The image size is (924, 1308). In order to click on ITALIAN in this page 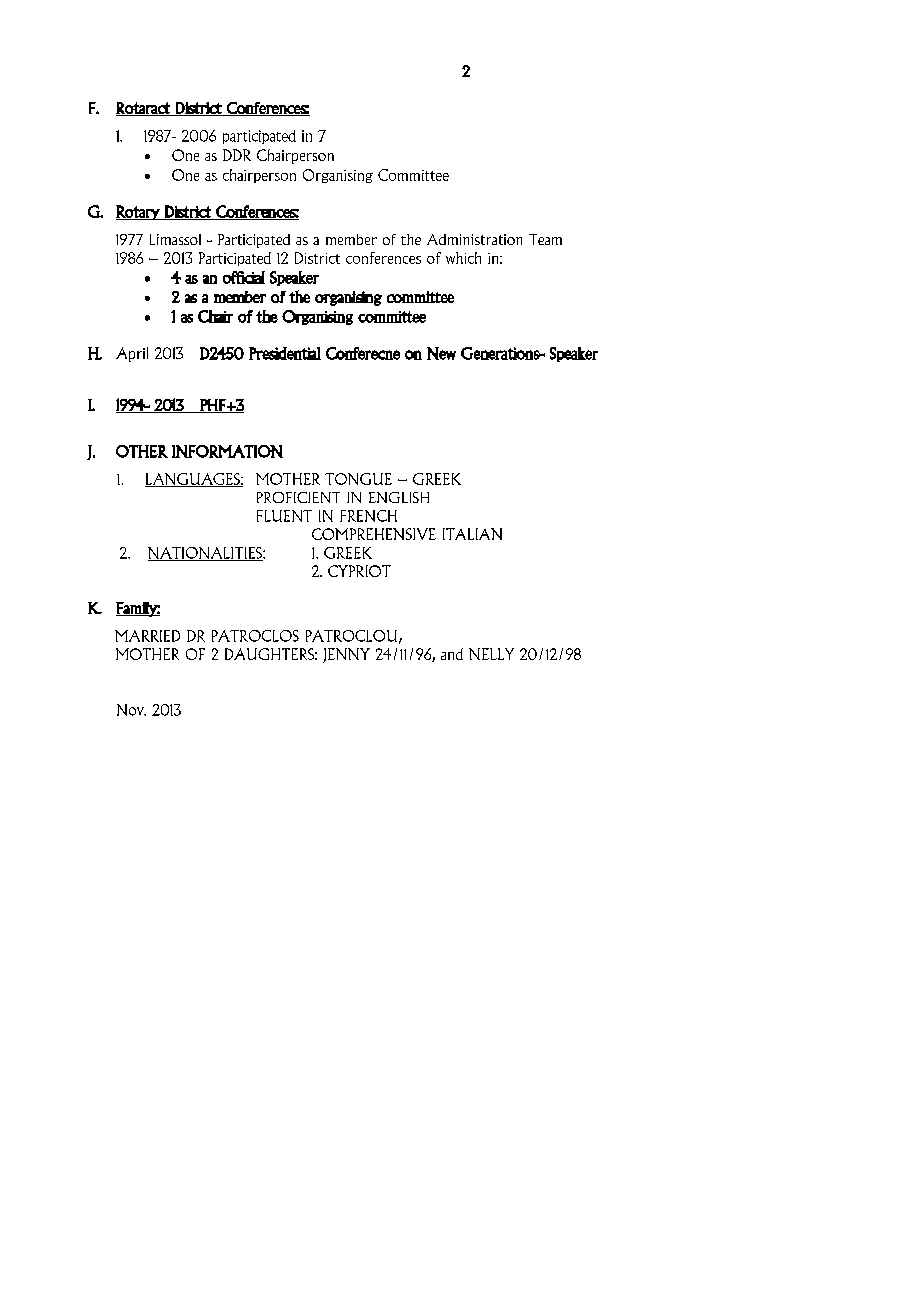, I will do `click(472, 534)`.
